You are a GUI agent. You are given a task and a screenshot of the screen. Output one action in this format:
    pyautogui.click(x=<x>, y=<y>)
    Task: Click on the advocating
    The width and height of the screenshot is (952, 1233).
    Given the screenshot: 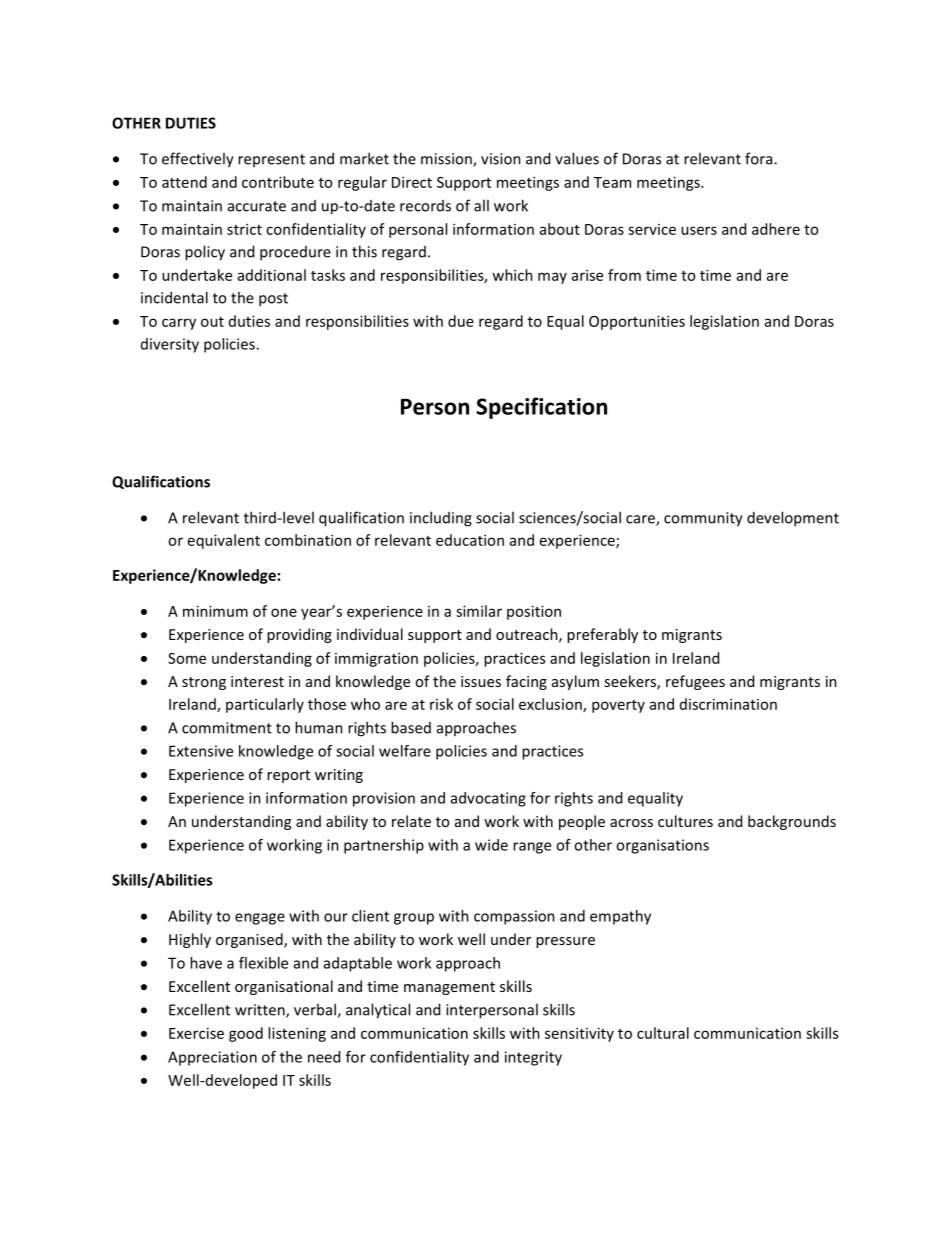 What is the action you would take?
    pyautogui.click(x=488, y=799)
